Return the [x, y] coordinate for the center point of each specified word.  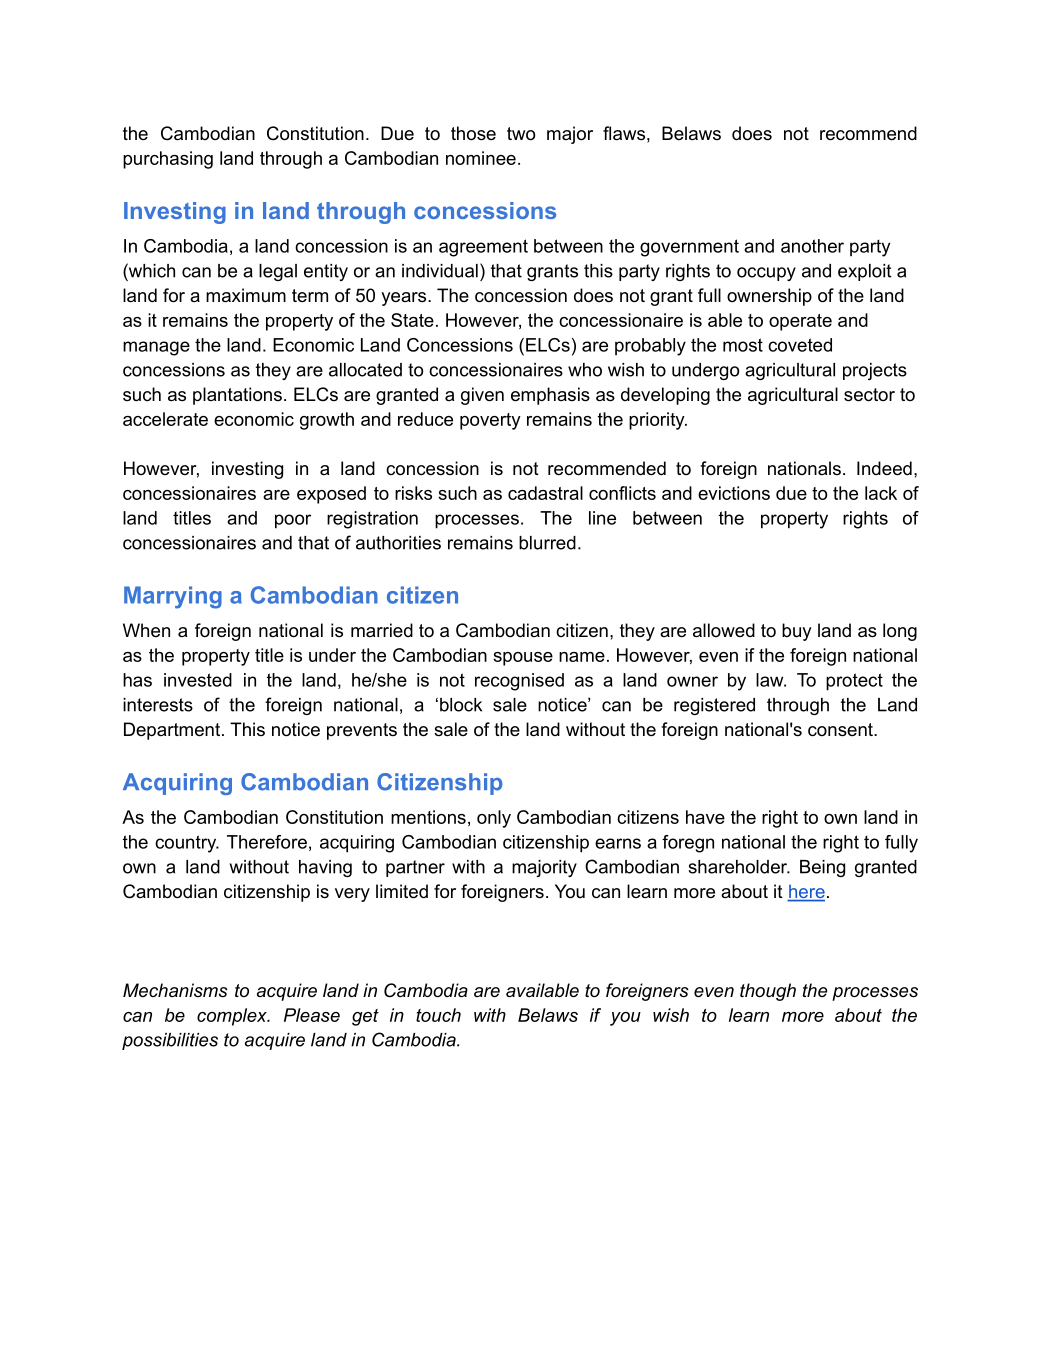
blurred [547, 543]
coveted [800, 345]
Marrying [173, 597]
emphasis [550, 396]
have [705, 817]
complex [233, 1017]
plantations [237, 396]
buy [797, 632]
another [812, 246]
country [187, 844]
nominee [481, 158]
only [494, 819]
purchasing [168, 160]
